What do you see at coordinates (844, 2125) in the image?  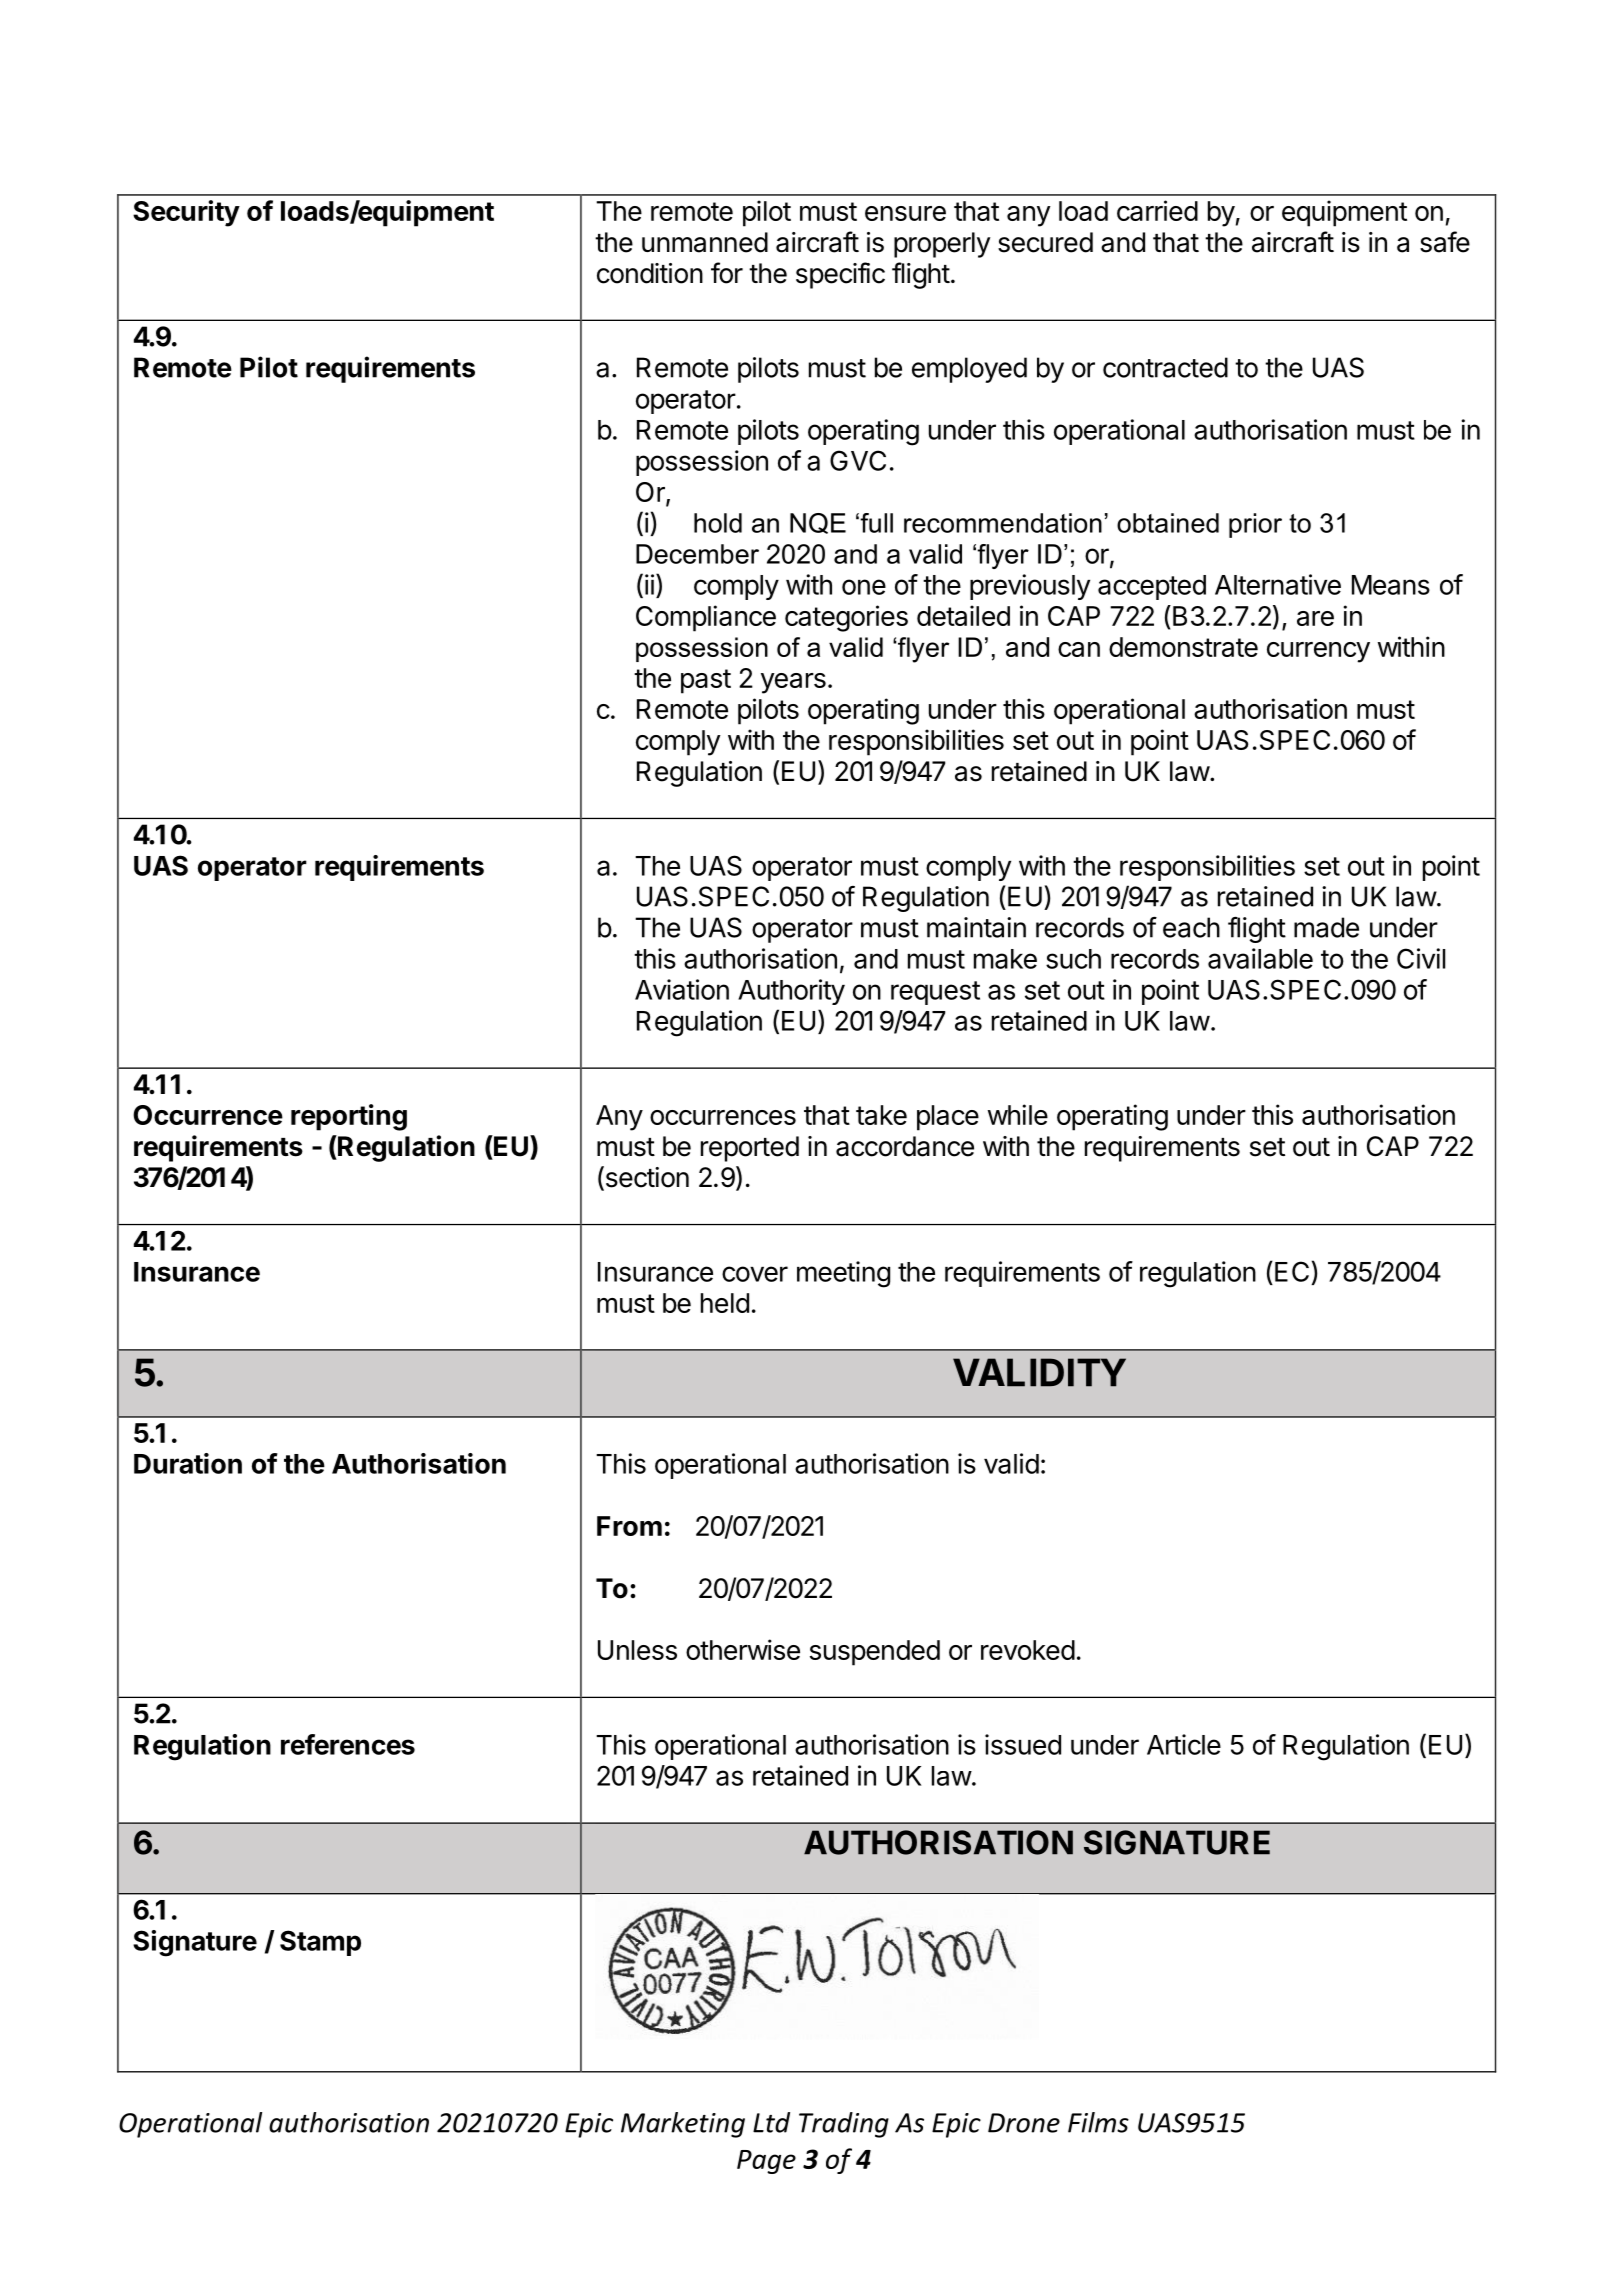 I see `Trading` at bounding box center [844, 2125].
